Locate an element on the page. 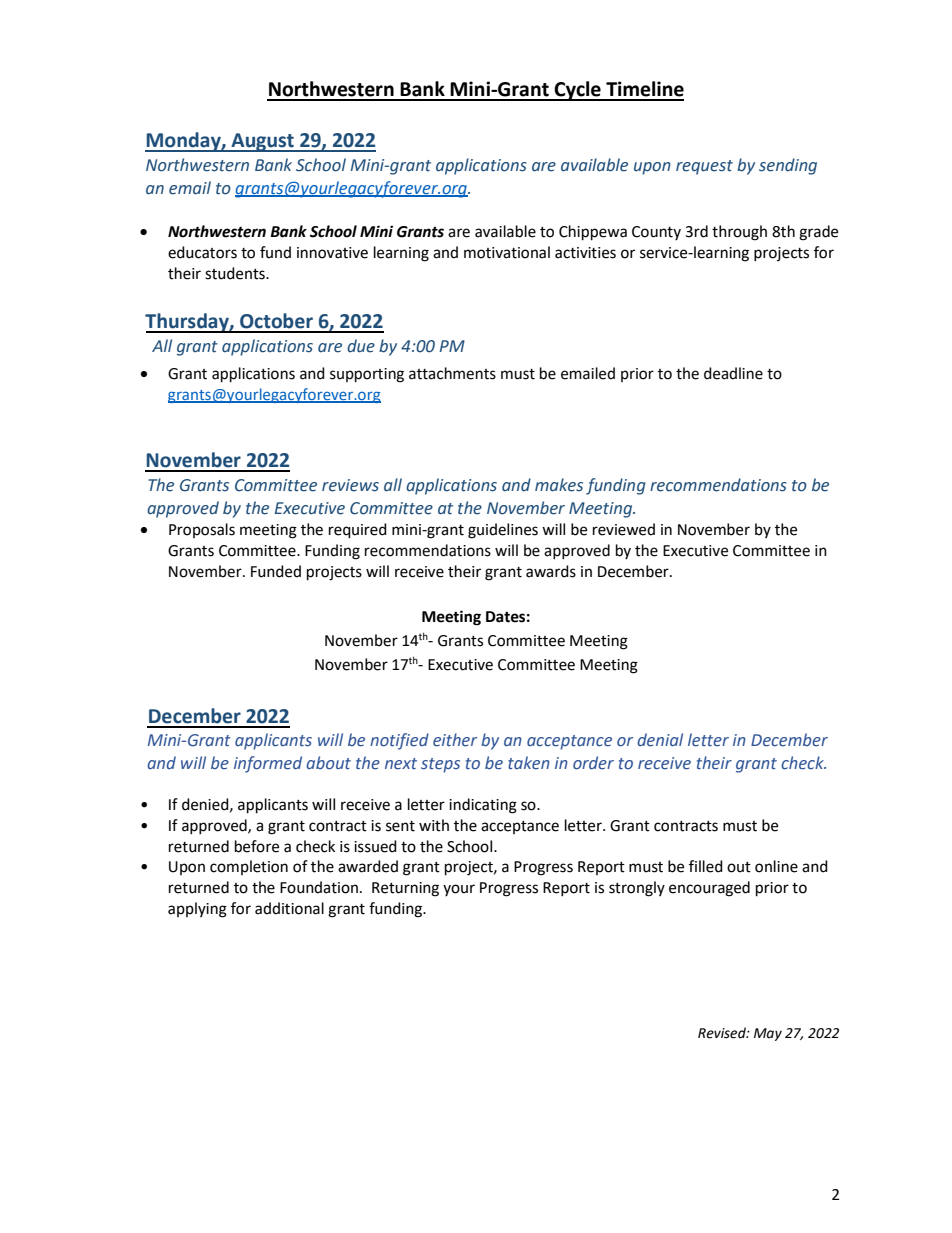  Proposals is located at coordinates (202, 530).
